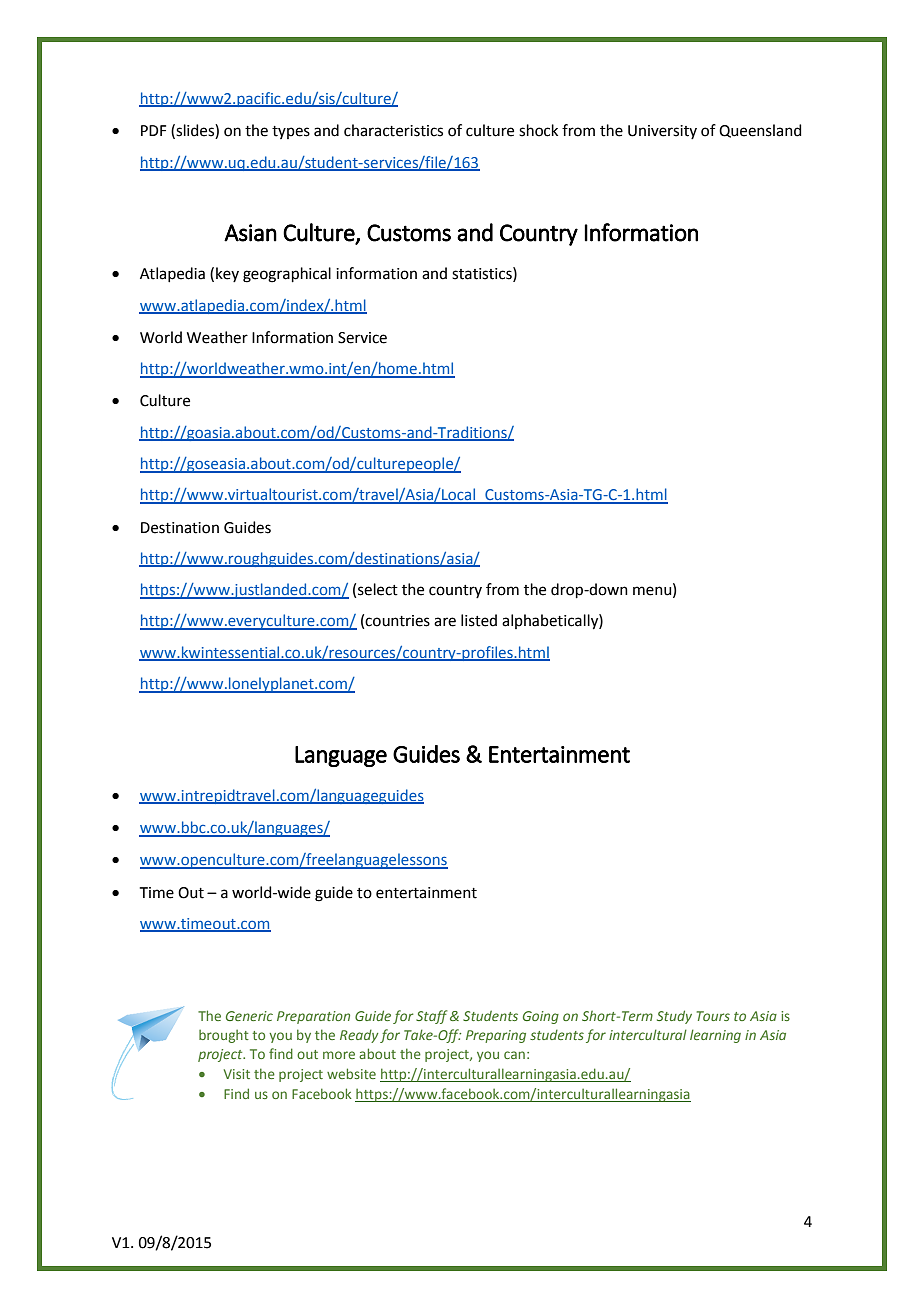 The image size is (924, 1308). I want to click on select, so click(378, 589).
